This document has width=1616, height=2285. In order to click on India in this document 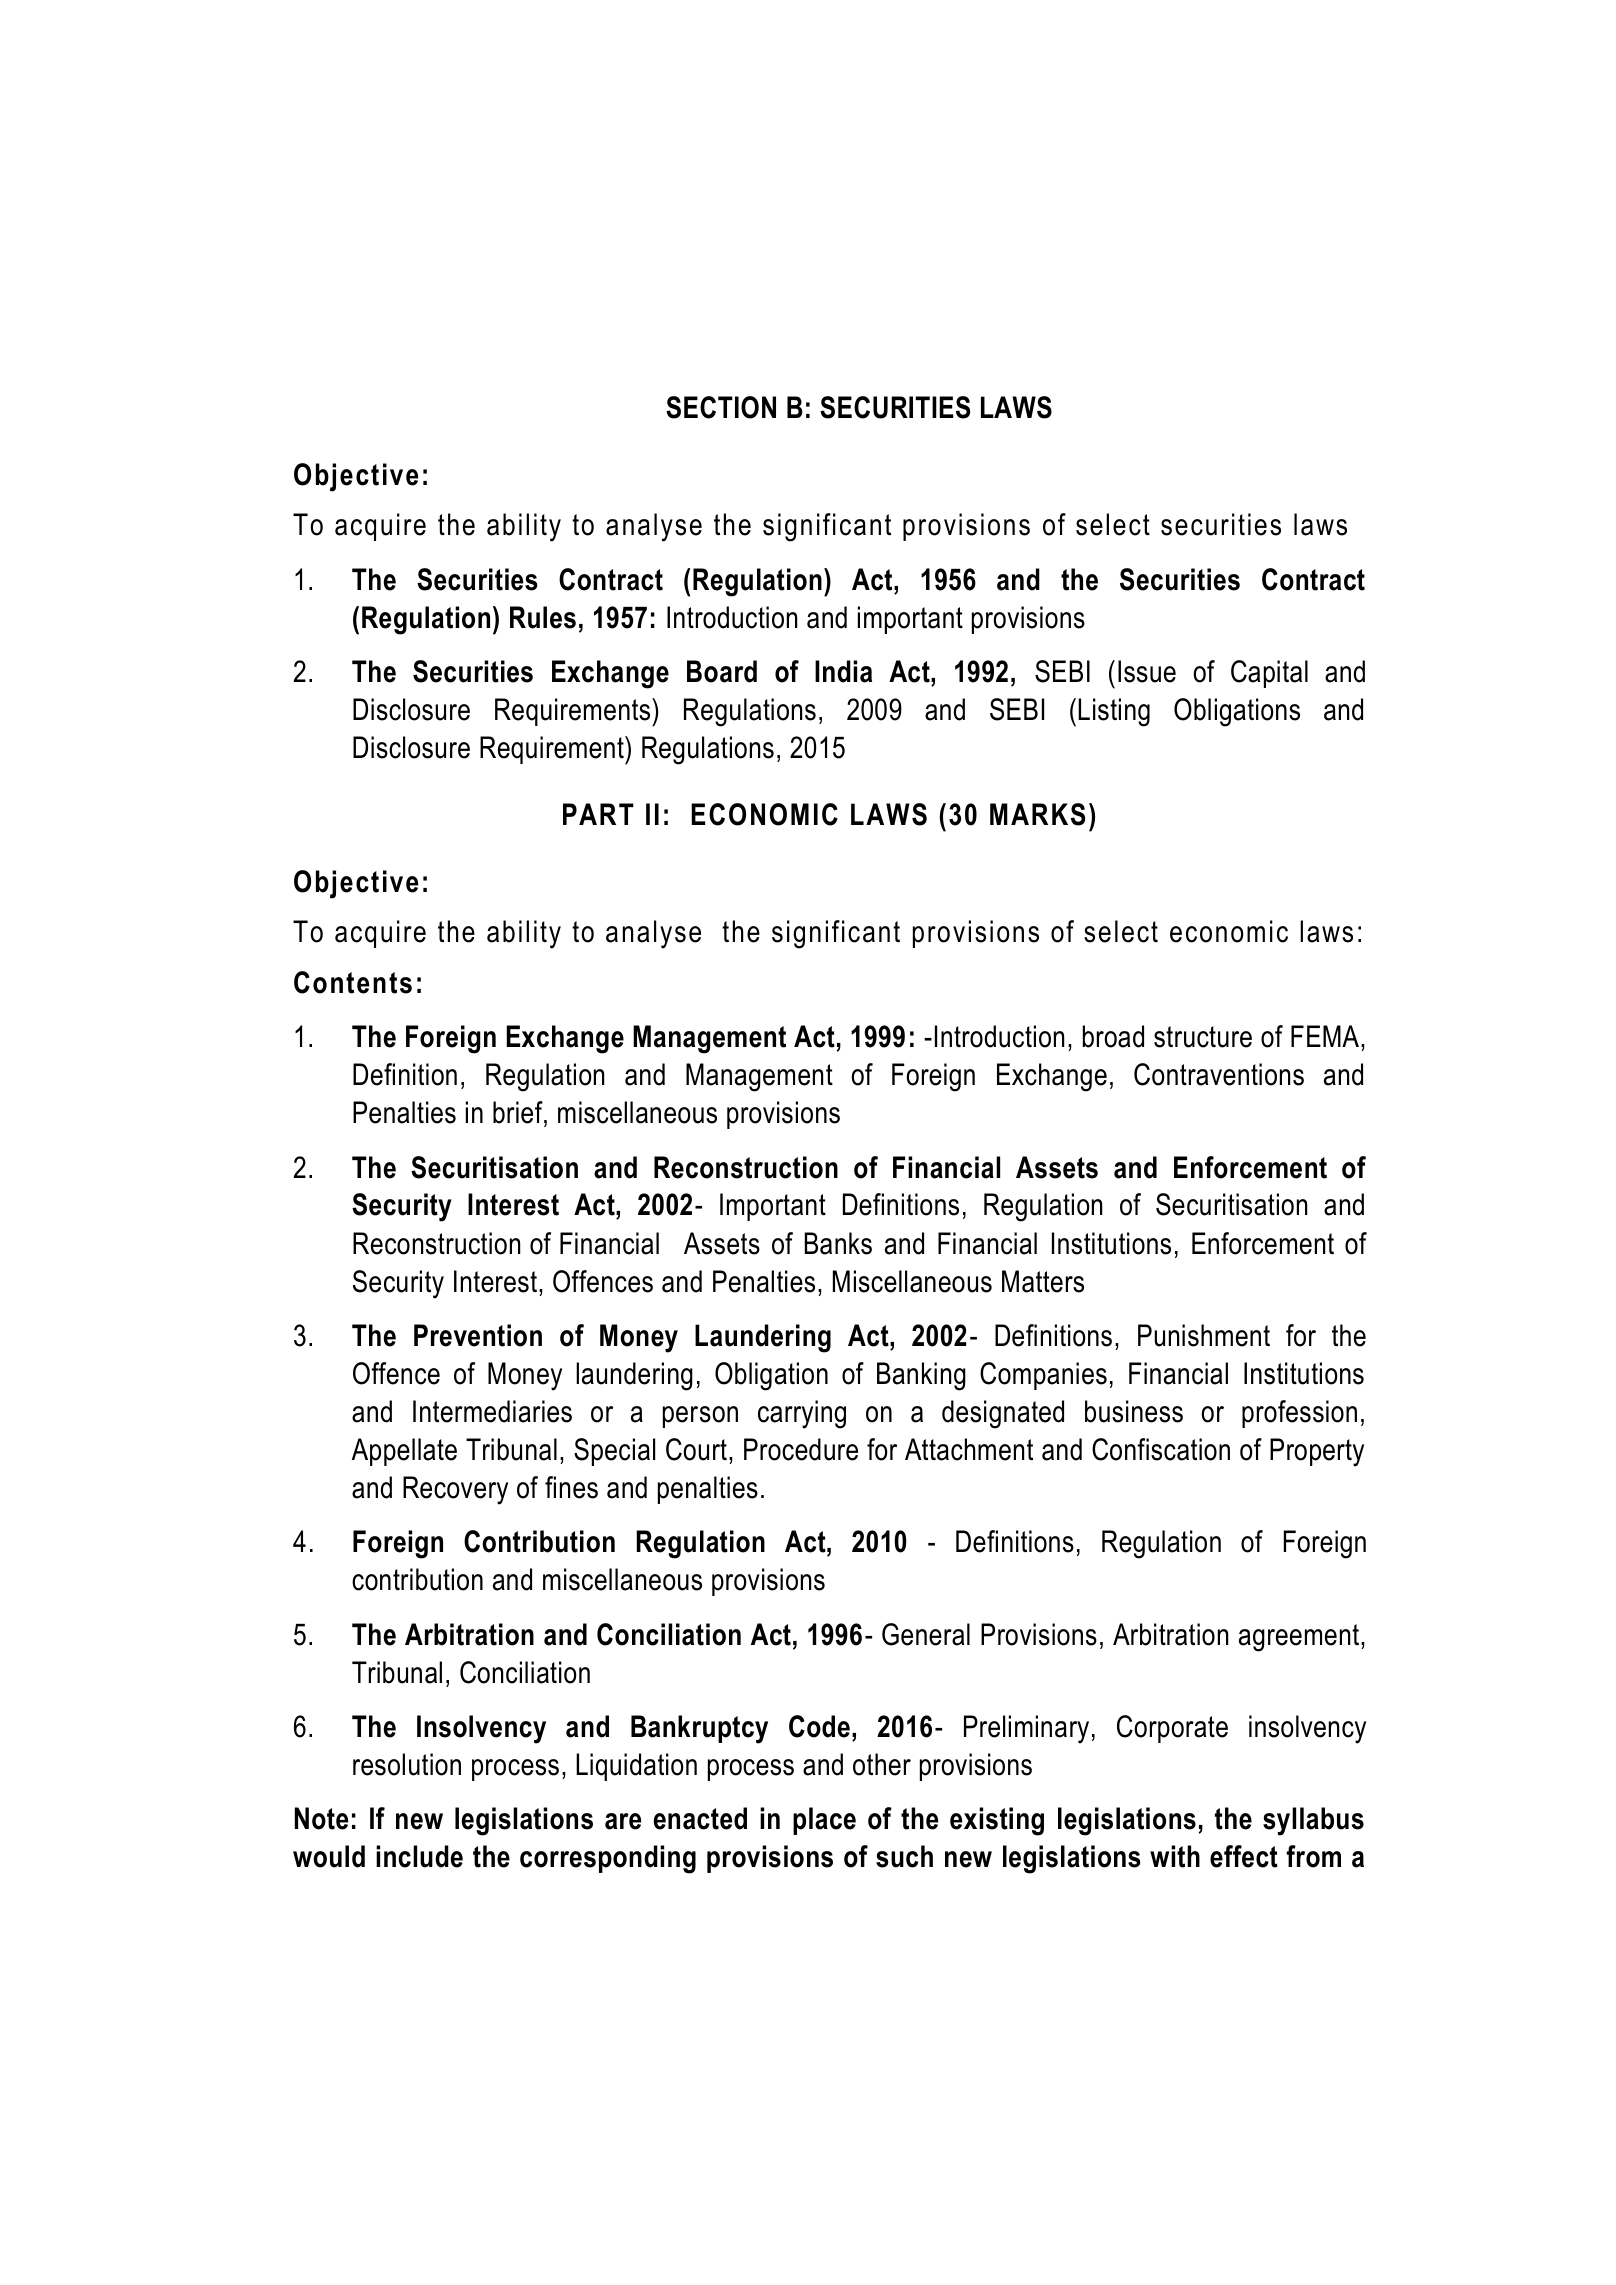, I will do `click(843, 671)`.
